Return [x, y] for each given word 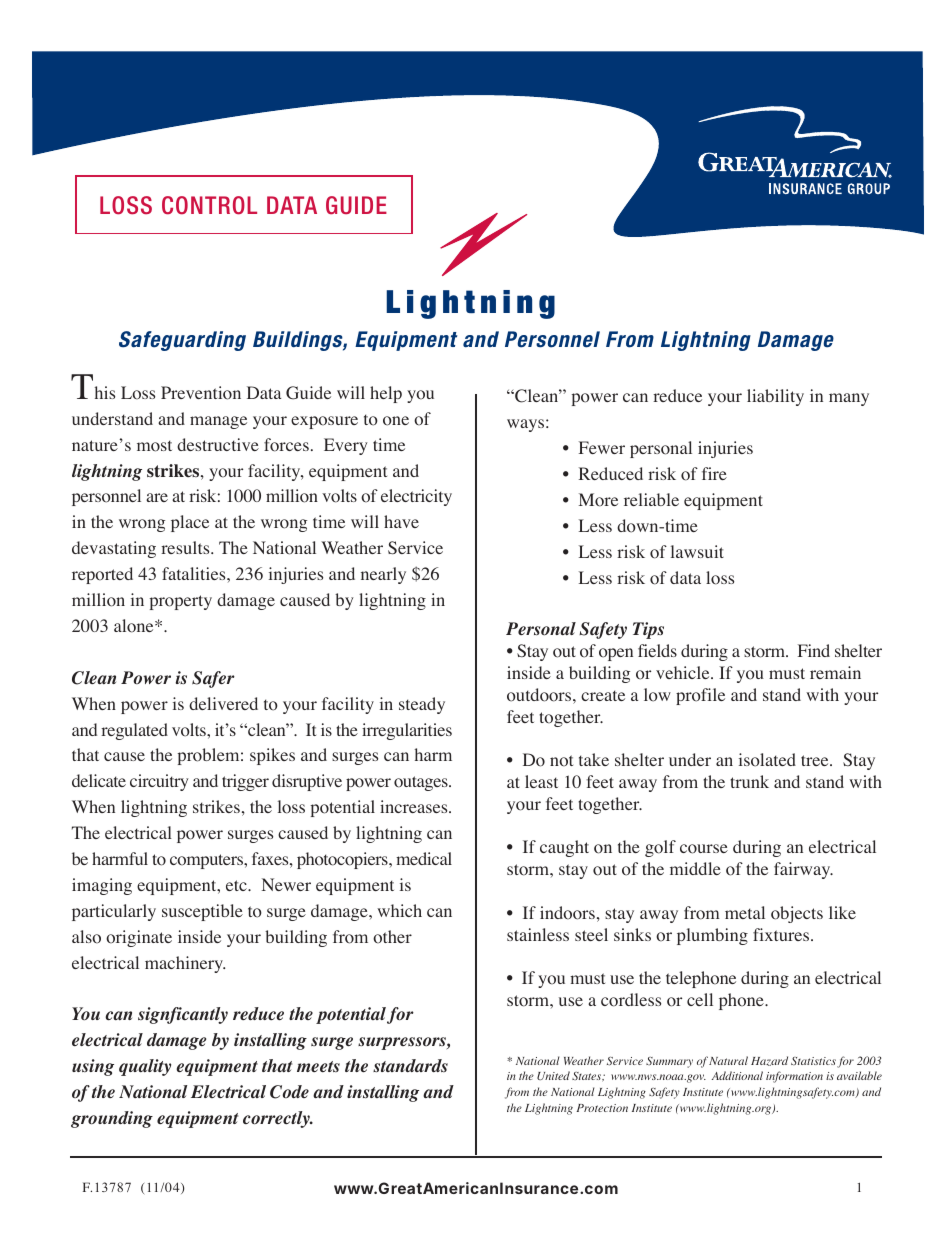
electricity [416, 497]
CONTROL [209, 205]
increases [415, 806]
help [386, 394]
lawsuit [697, 551]
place [190, 523]
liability [775, 397]
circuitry [159, 782]
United [553, 1075]
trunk [749, 781]
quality [145, 1067]
